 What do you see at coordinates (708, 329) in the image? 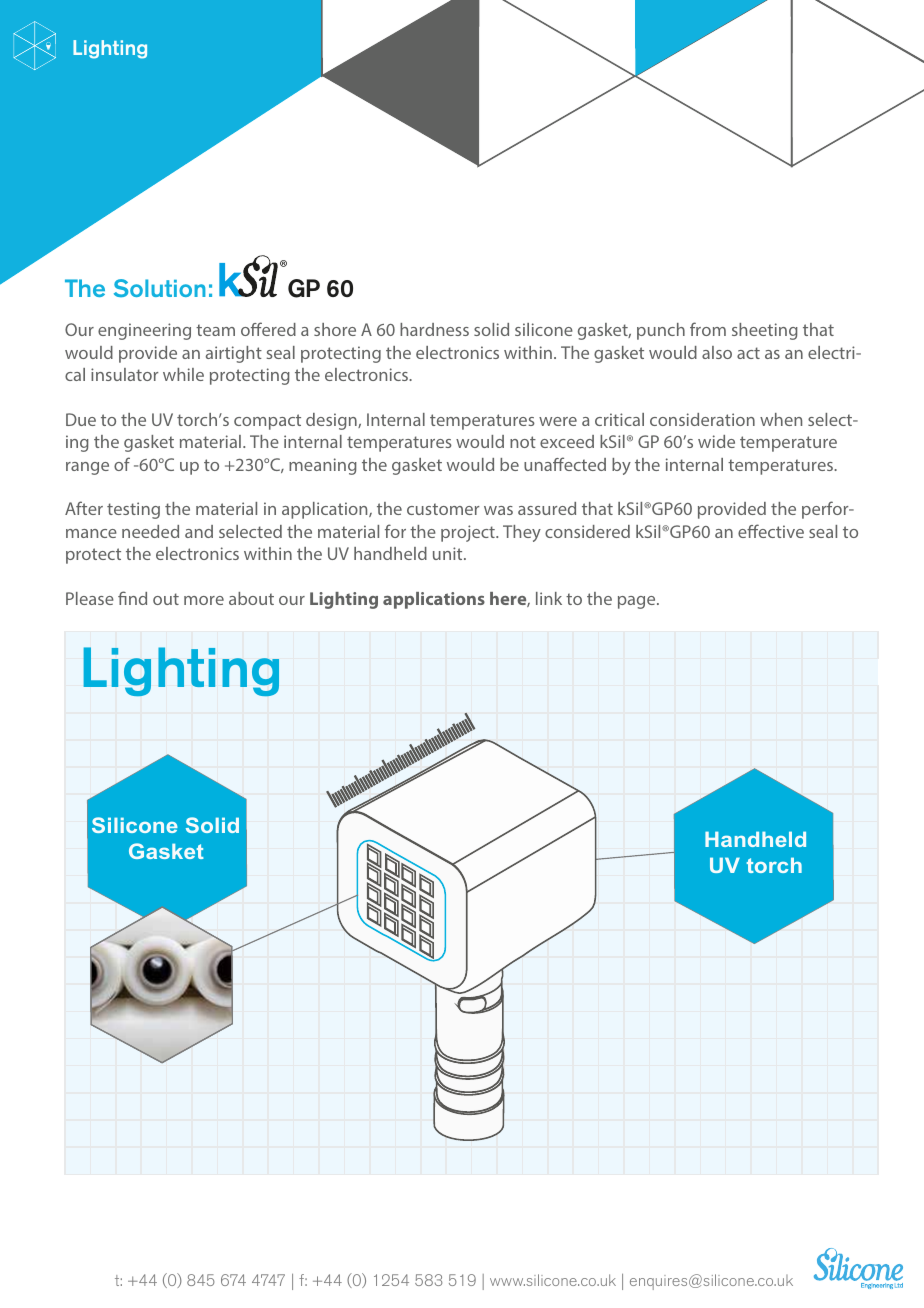
I see `from` at bounding box center [708, 329].
